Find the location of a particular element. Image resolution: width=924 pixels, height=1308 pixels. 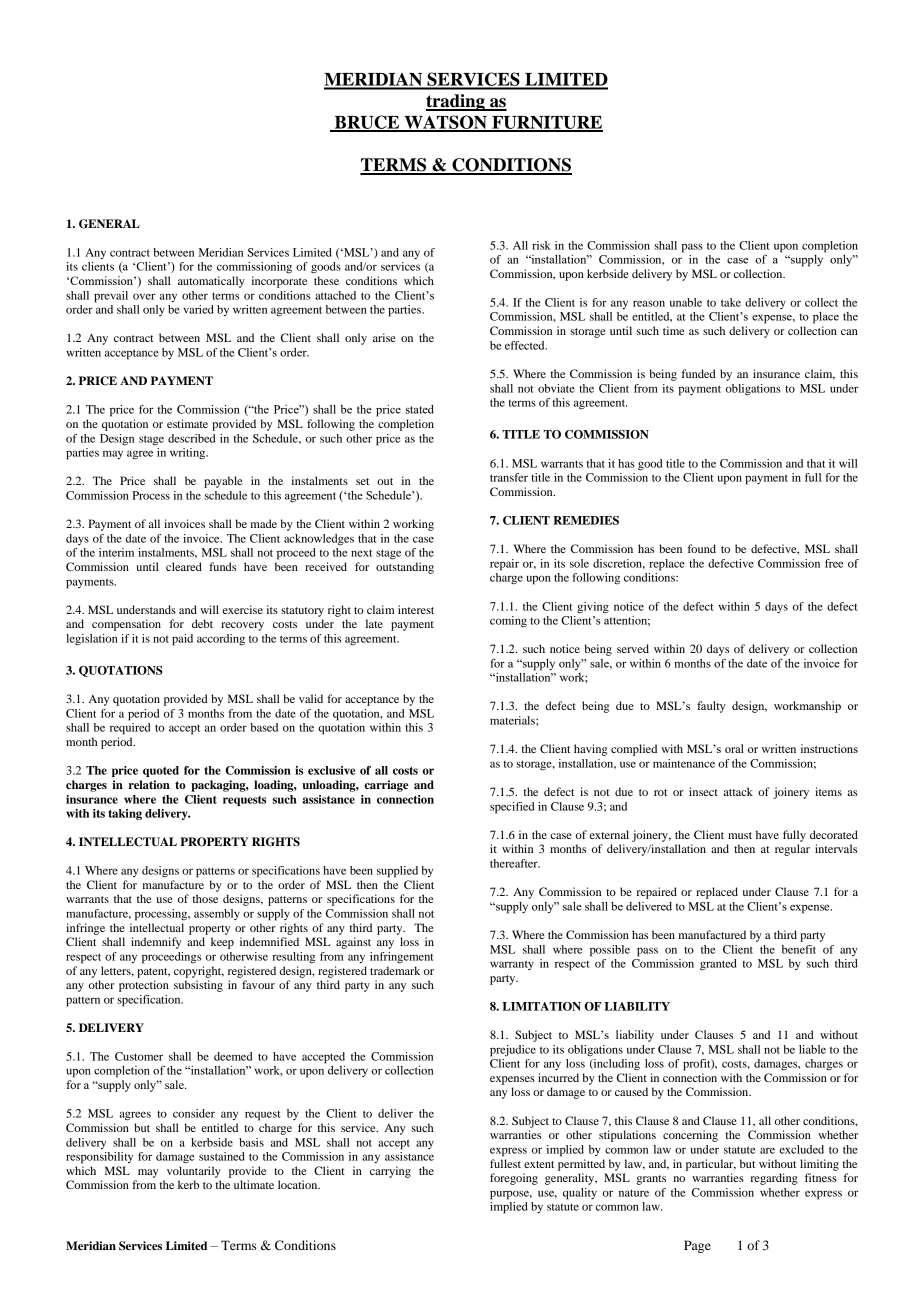

benefit is located at coordinates (799, 949).
